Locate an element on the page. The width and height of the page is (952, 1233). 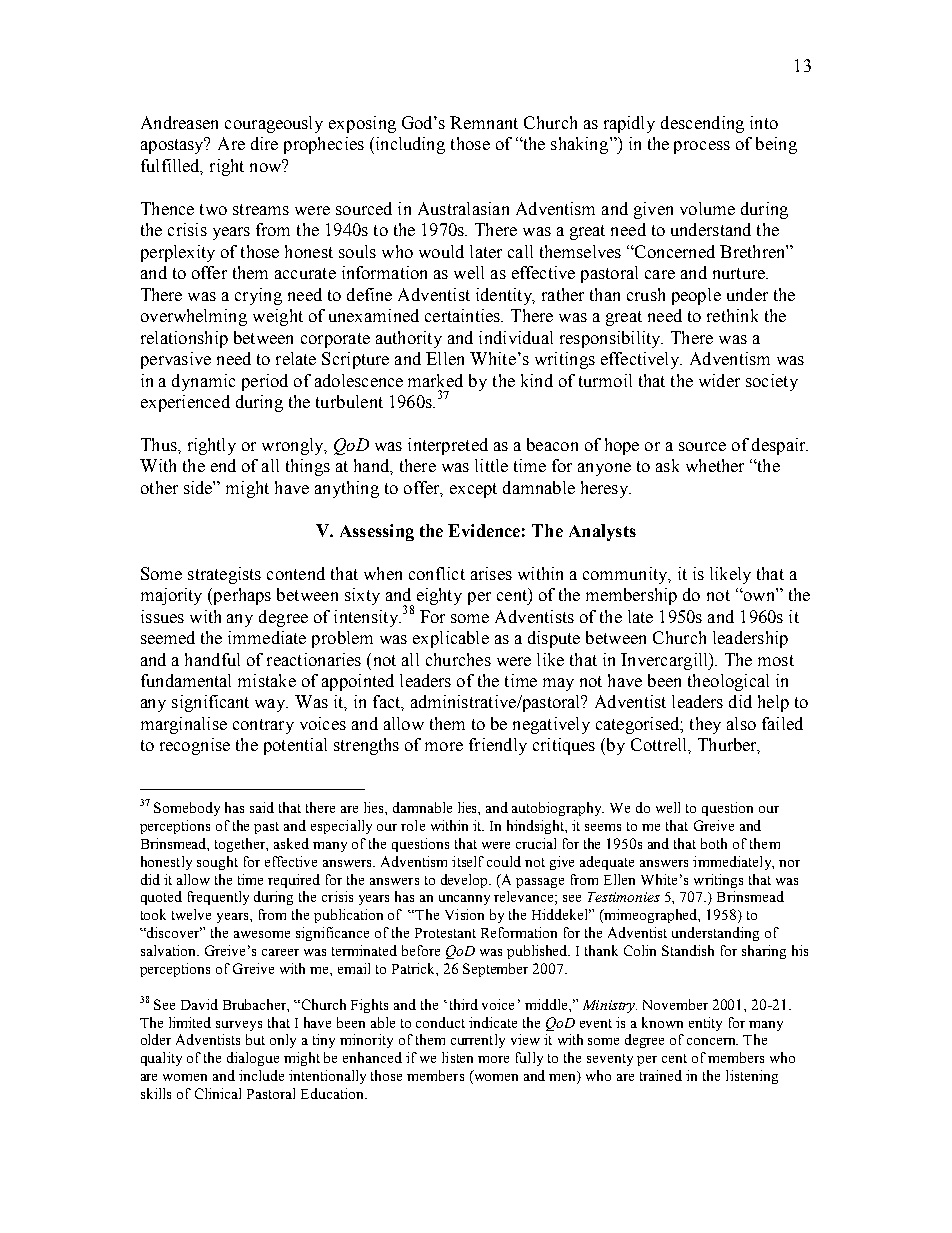
dialogue is located at coordinates (253, 1059).
